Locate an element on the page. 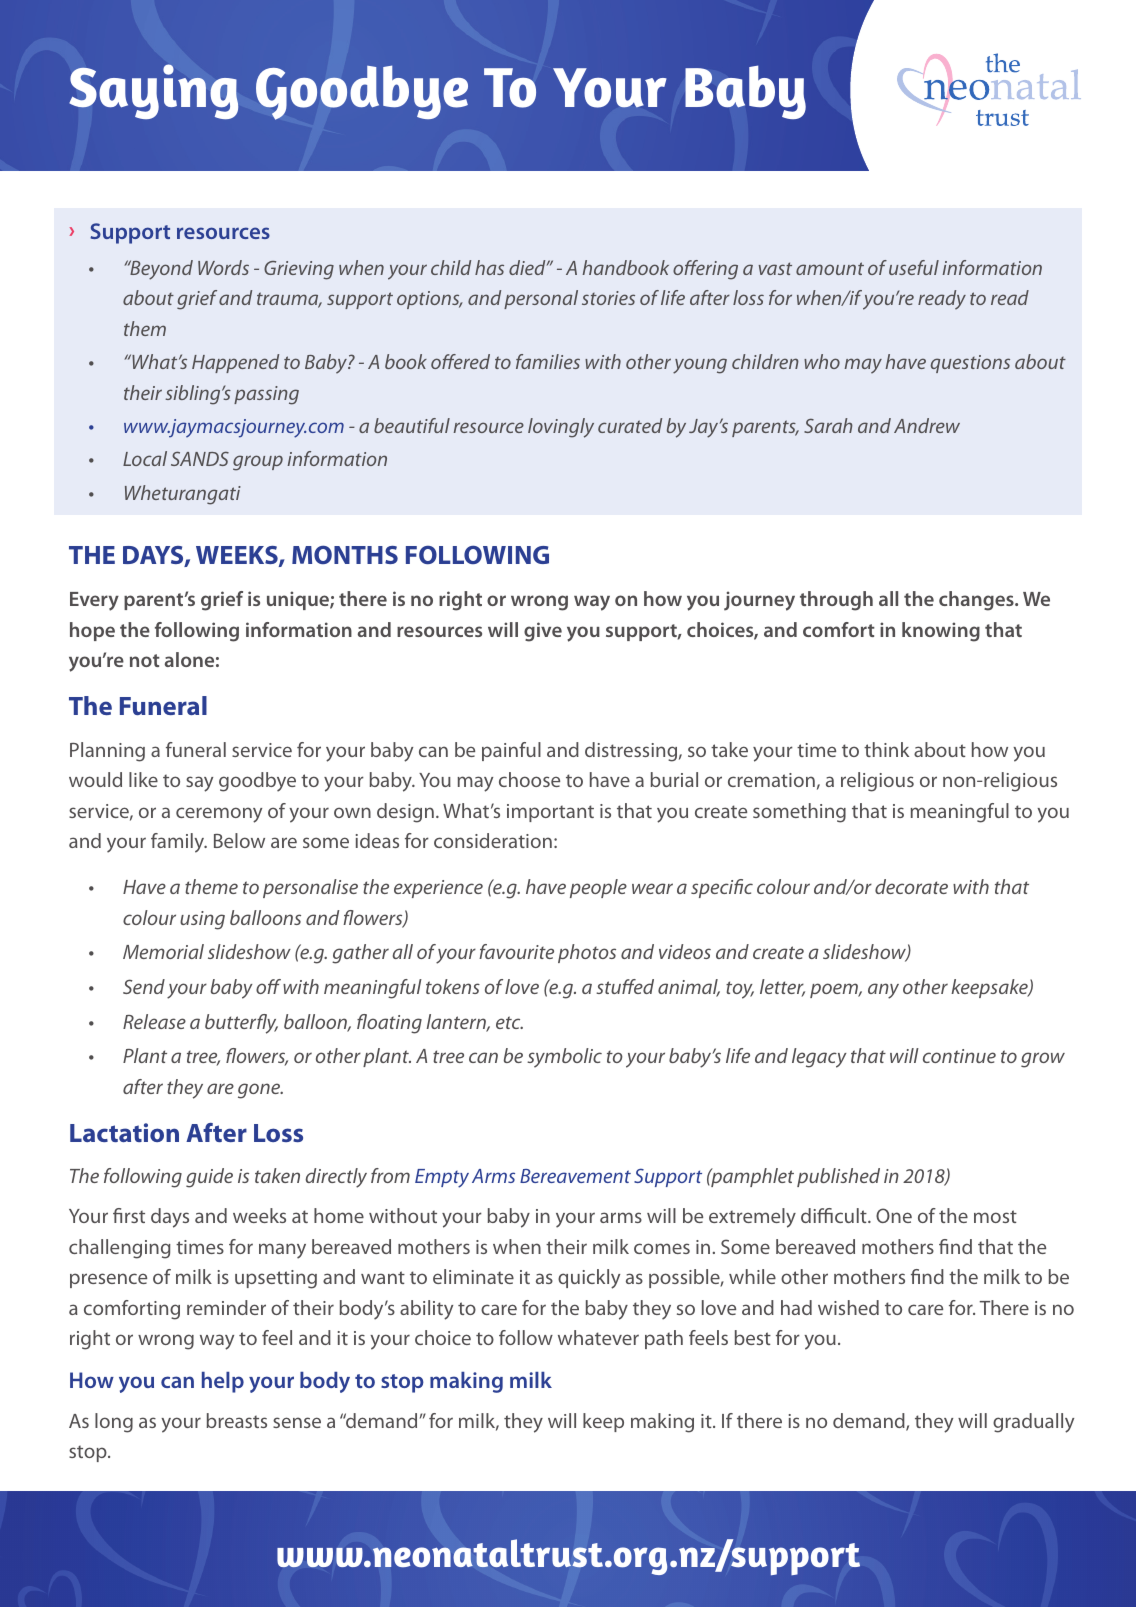 The height and width of the page is (1607, 1136). knowing is located at coordinates (941, 632).
